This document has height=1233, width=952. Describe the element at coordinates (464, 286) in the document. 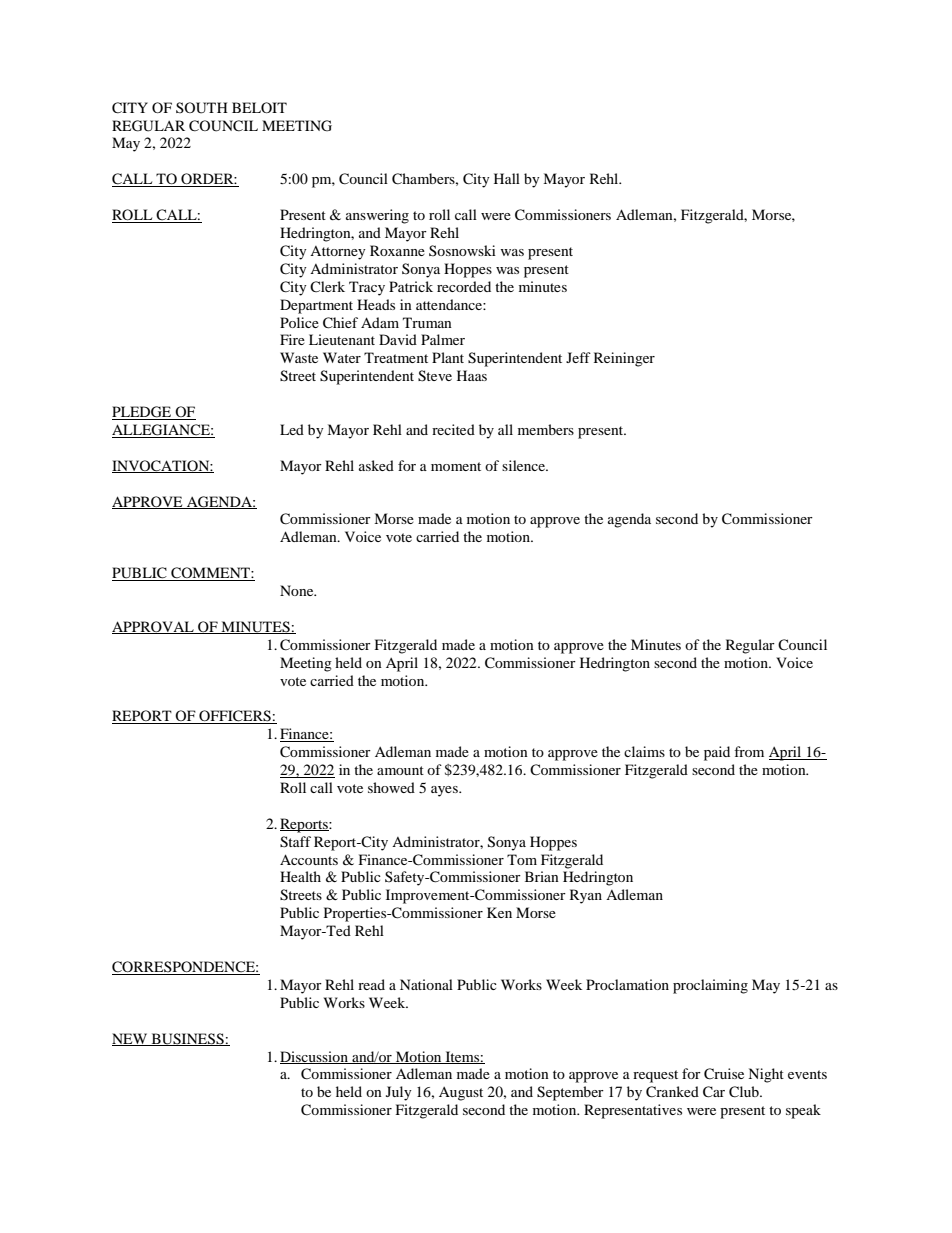

I see `recorded` at that location.
